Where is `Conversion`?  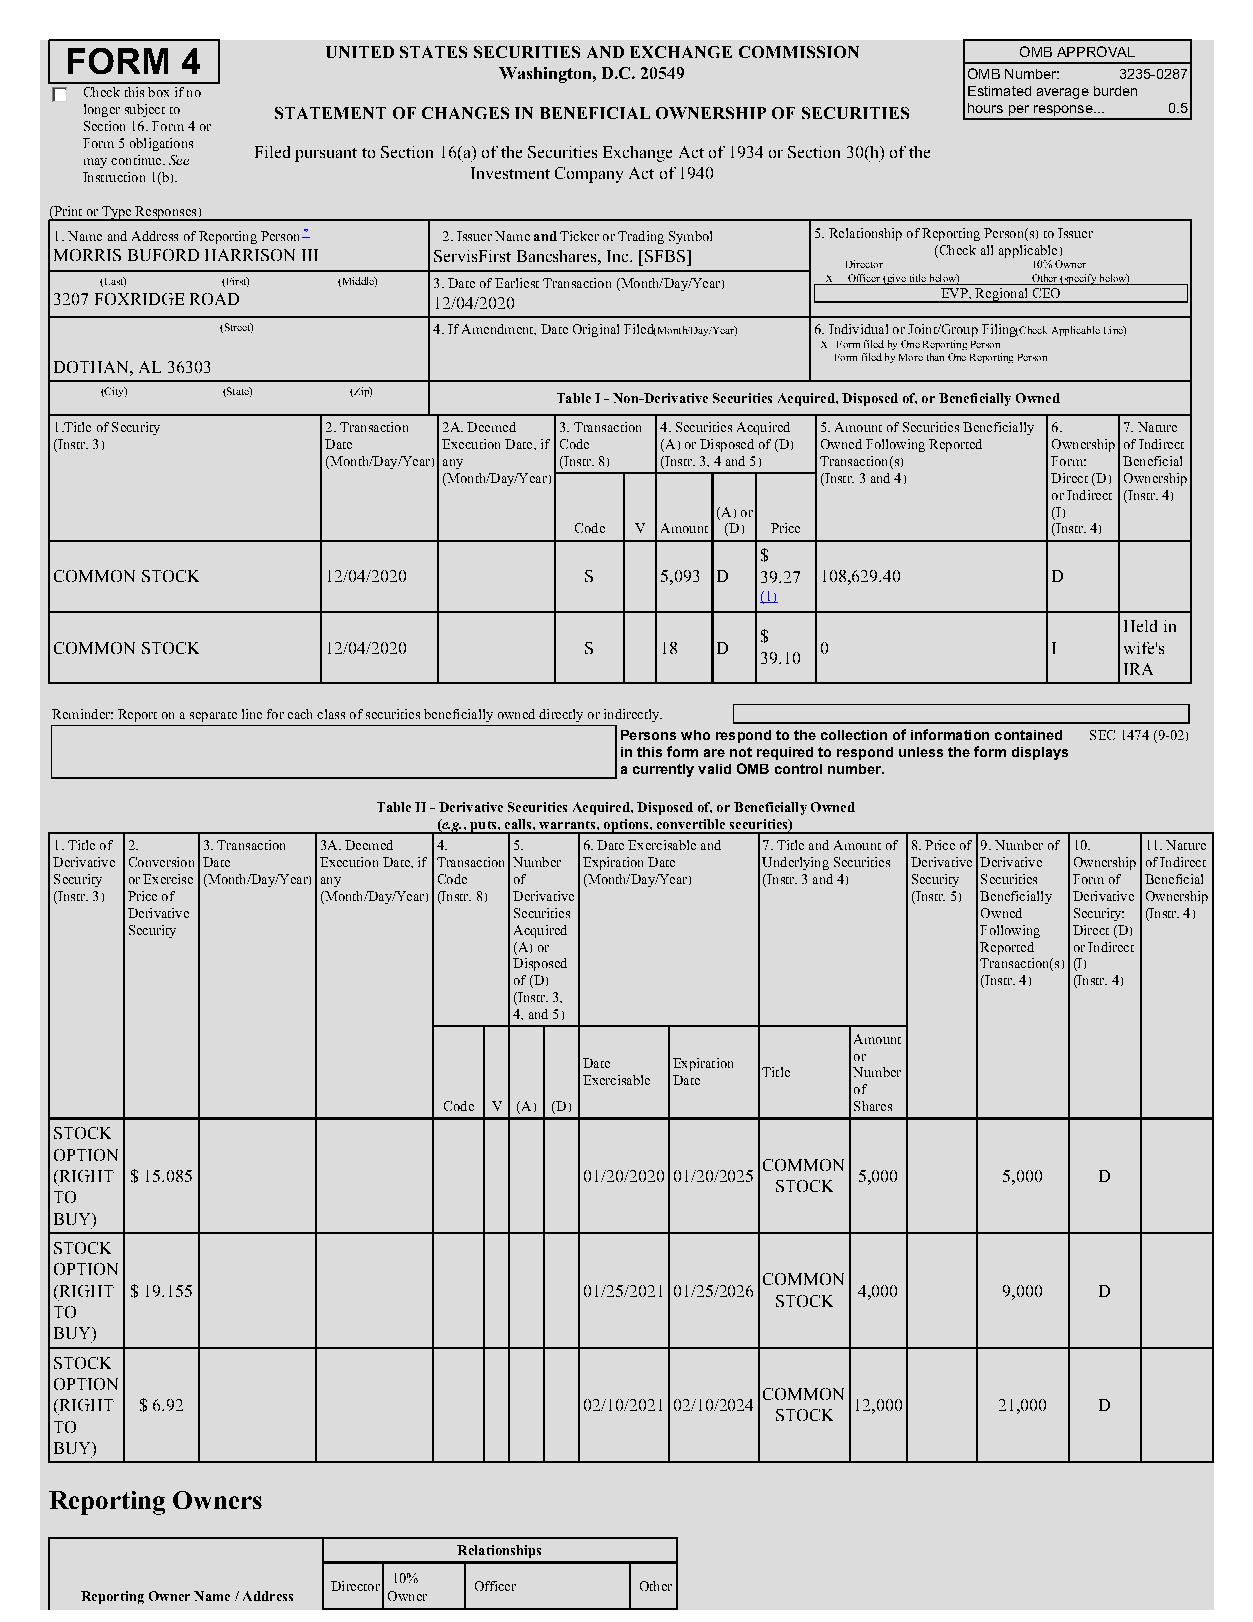 Conversion is located at coordinates (161, 862).
